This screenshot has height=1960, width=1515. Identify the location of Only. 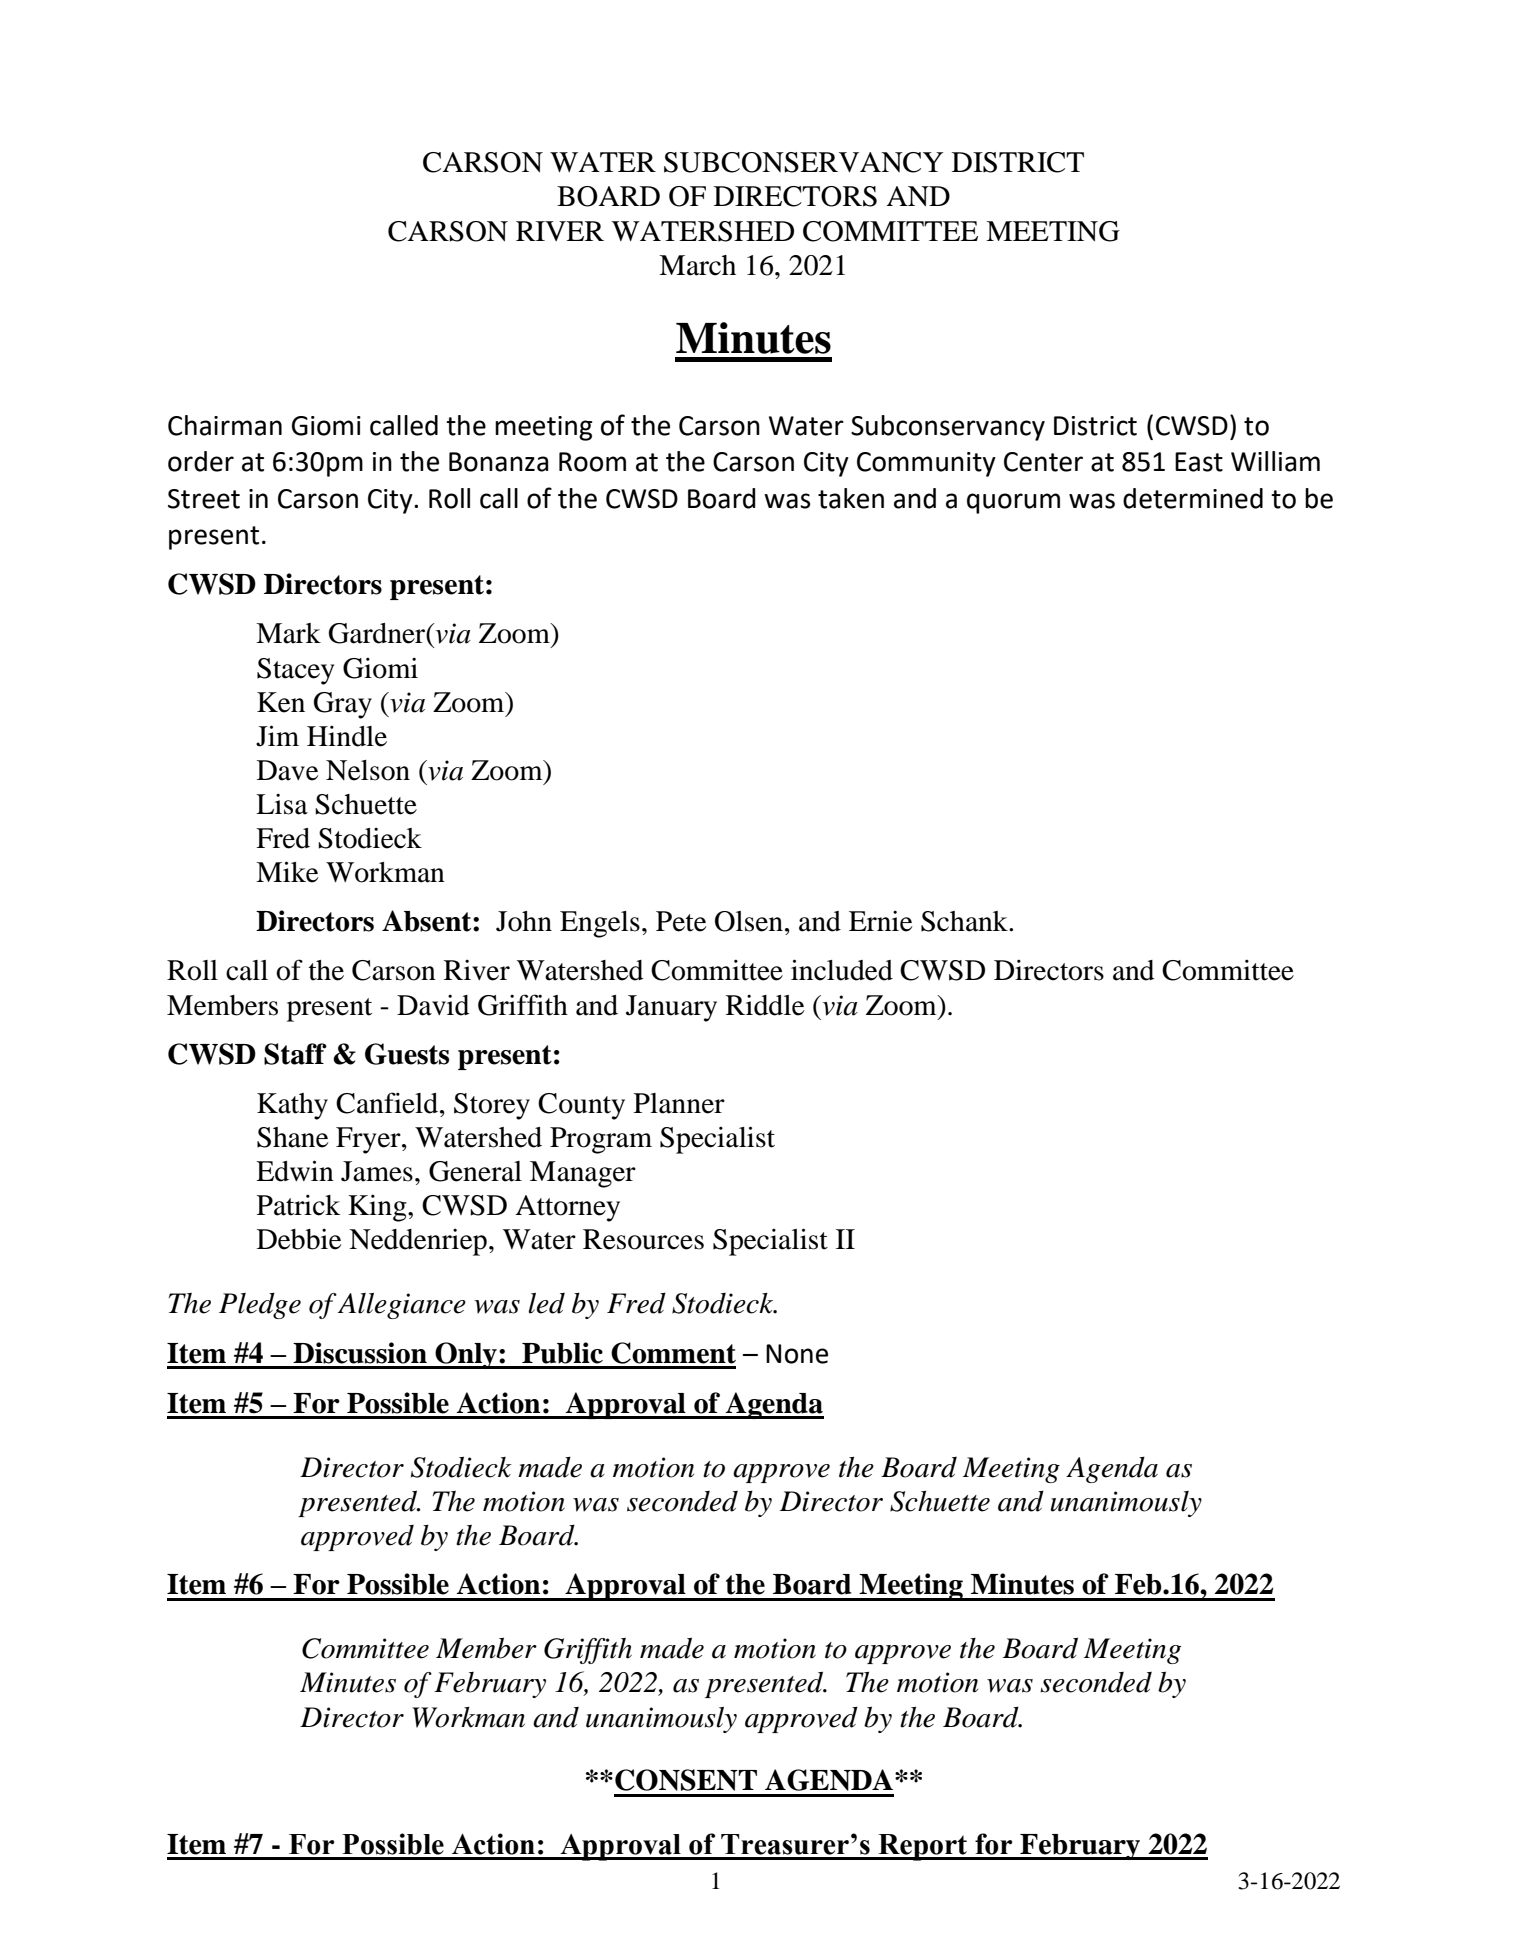
(466, 1355).
